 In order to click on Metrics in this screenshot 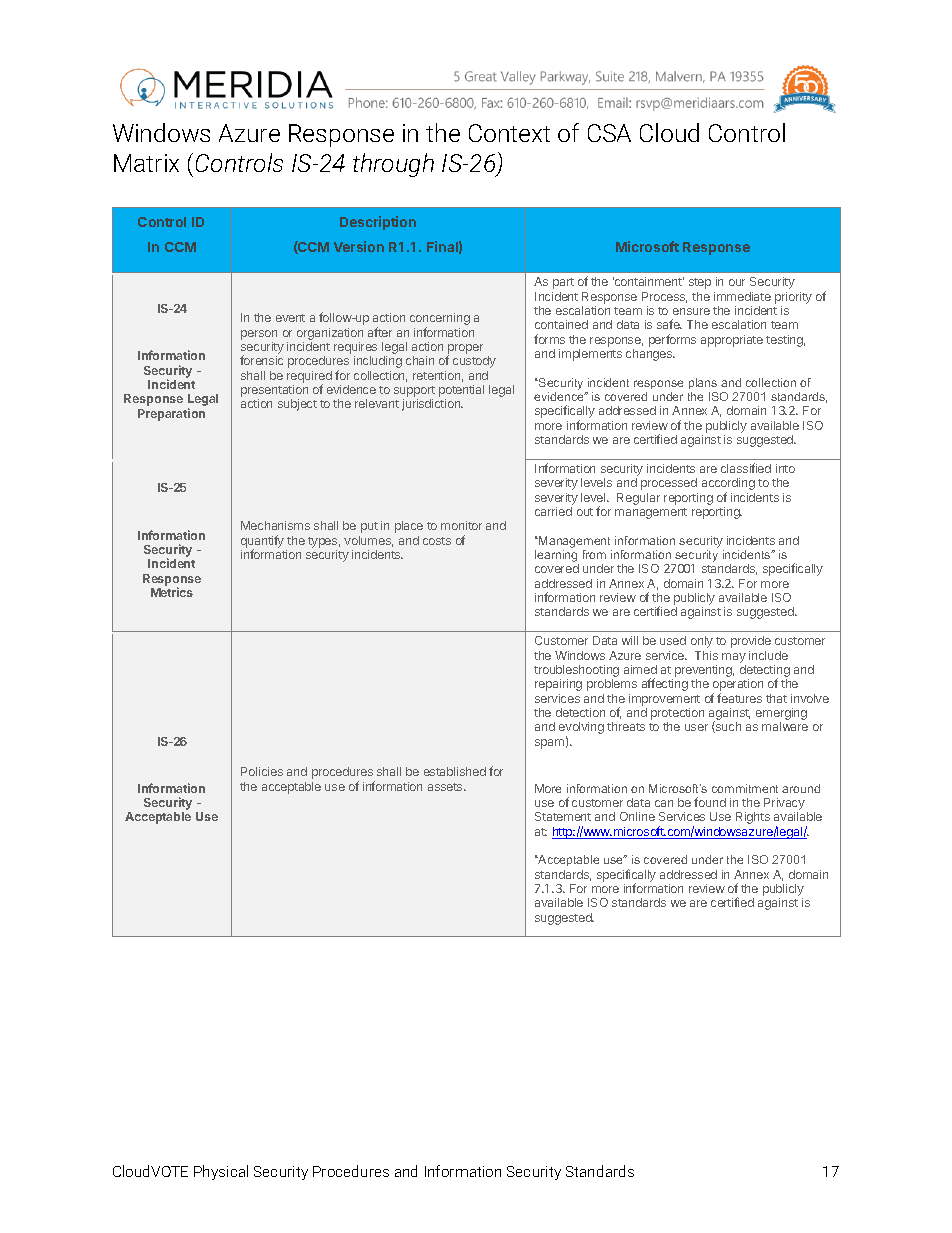, I will do `click(172, 592)`.
